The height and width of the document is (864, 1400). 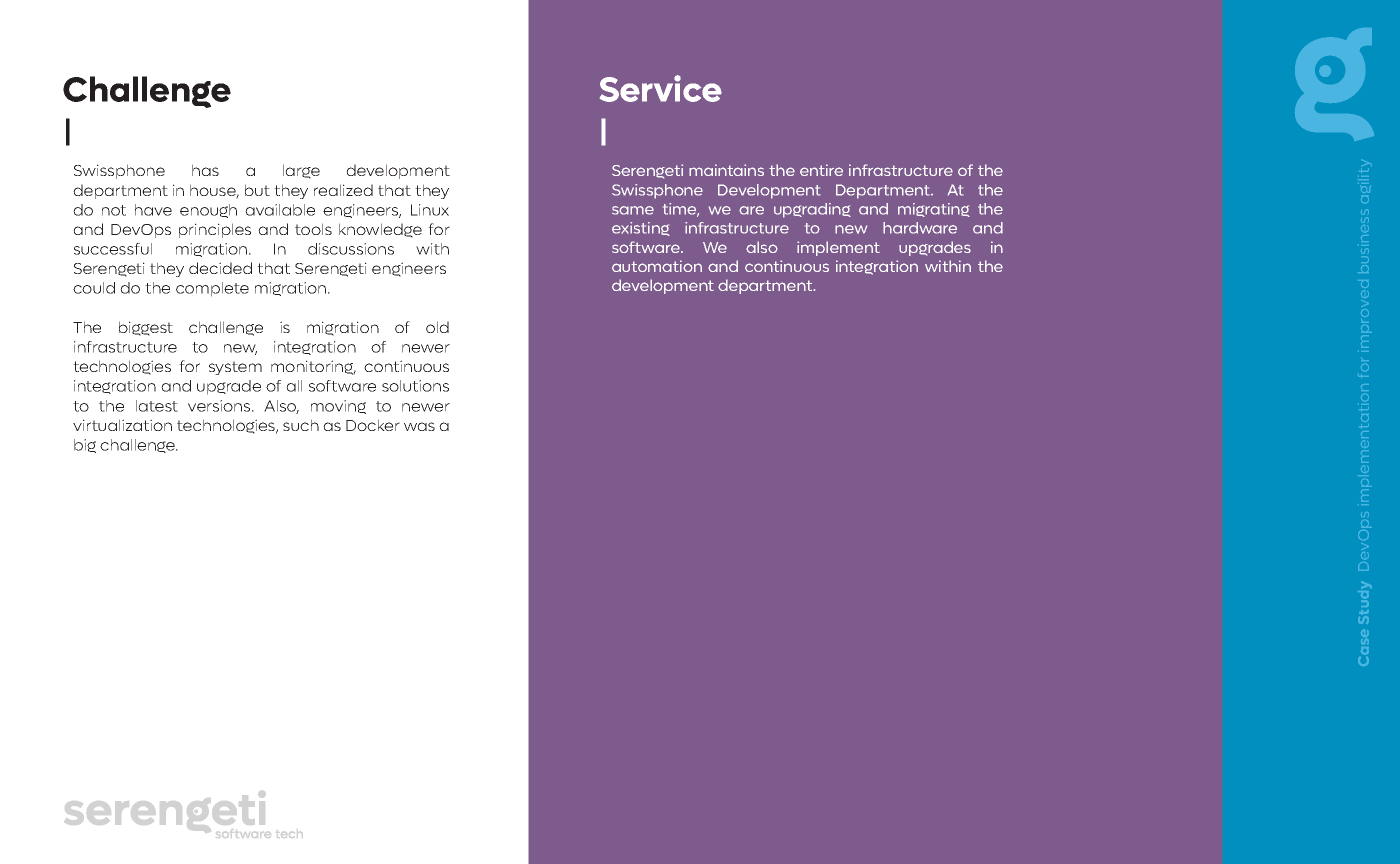 What do you see at coordinates (153, 210) in the document?
I see `have` at bounding box center [153, 210].
